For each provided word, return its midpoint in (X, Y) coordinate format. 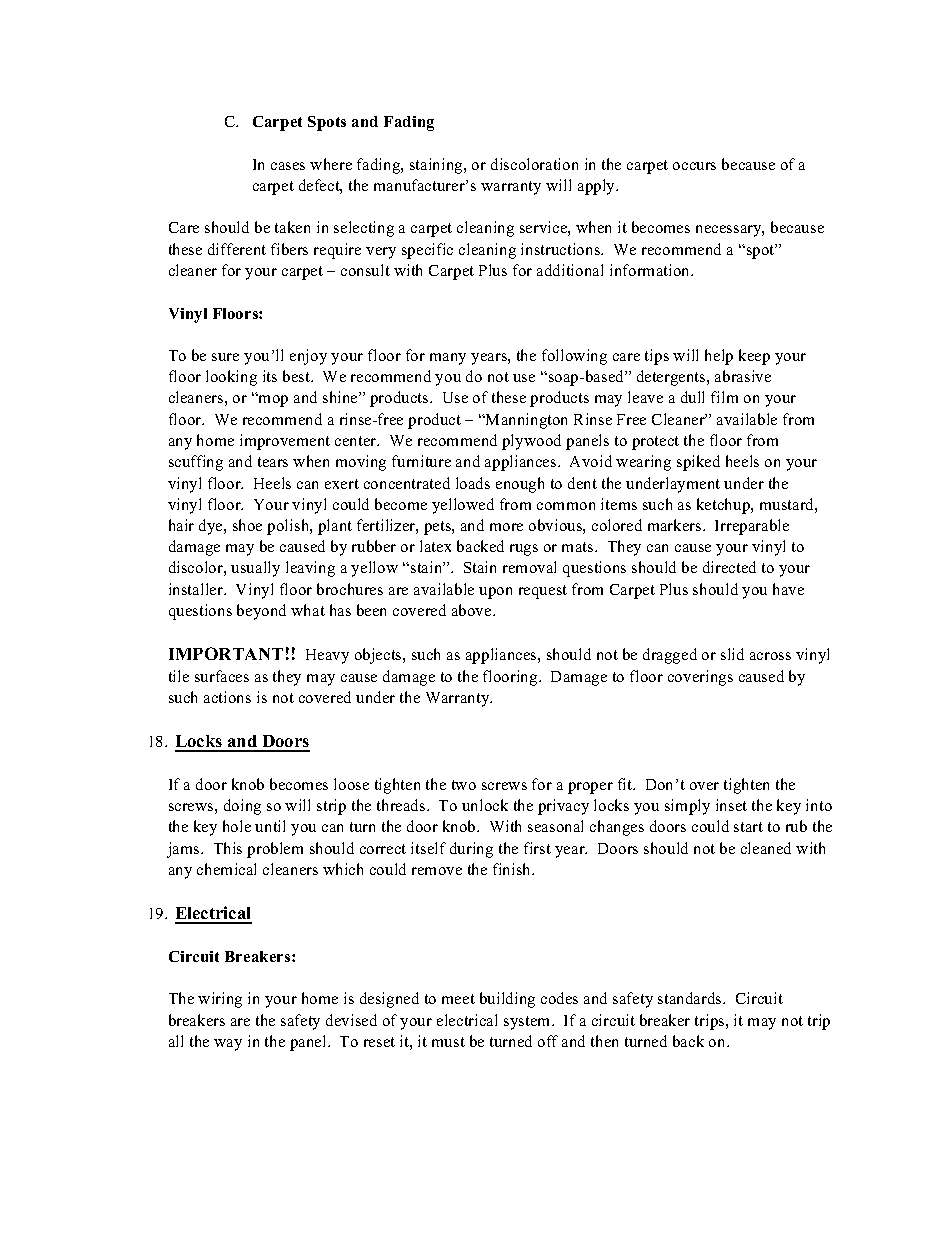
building (507, 1000)
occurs (694, 166)
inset (731, 805)
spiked (698, 463)
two (464, 785)
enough (520, 485)
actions (227, 697)
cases (288, 166)
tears (273, 462)
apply (598, 187)
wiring (220, 1000)
